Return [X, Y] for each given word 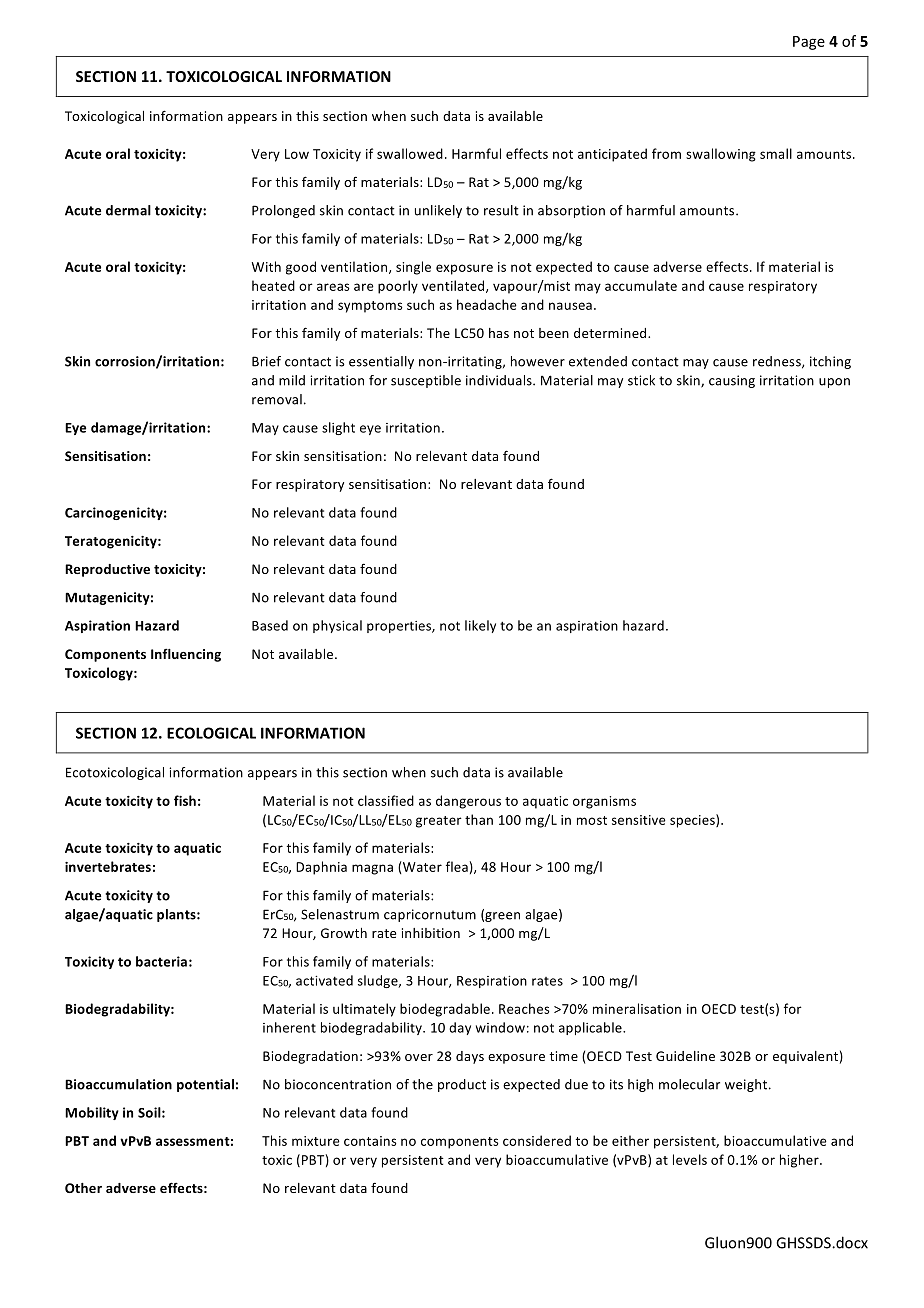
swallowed [410, 153]
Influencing [186, 655]
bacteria [161, 961]
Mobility [92, 1113]
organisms [604, 802]
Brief [266, 361]
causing [732, 381]
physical [337, 626]
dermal [128, 210]
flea [457, 866]
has [499, 333]
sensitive [639, 820]
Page [809, 43]
